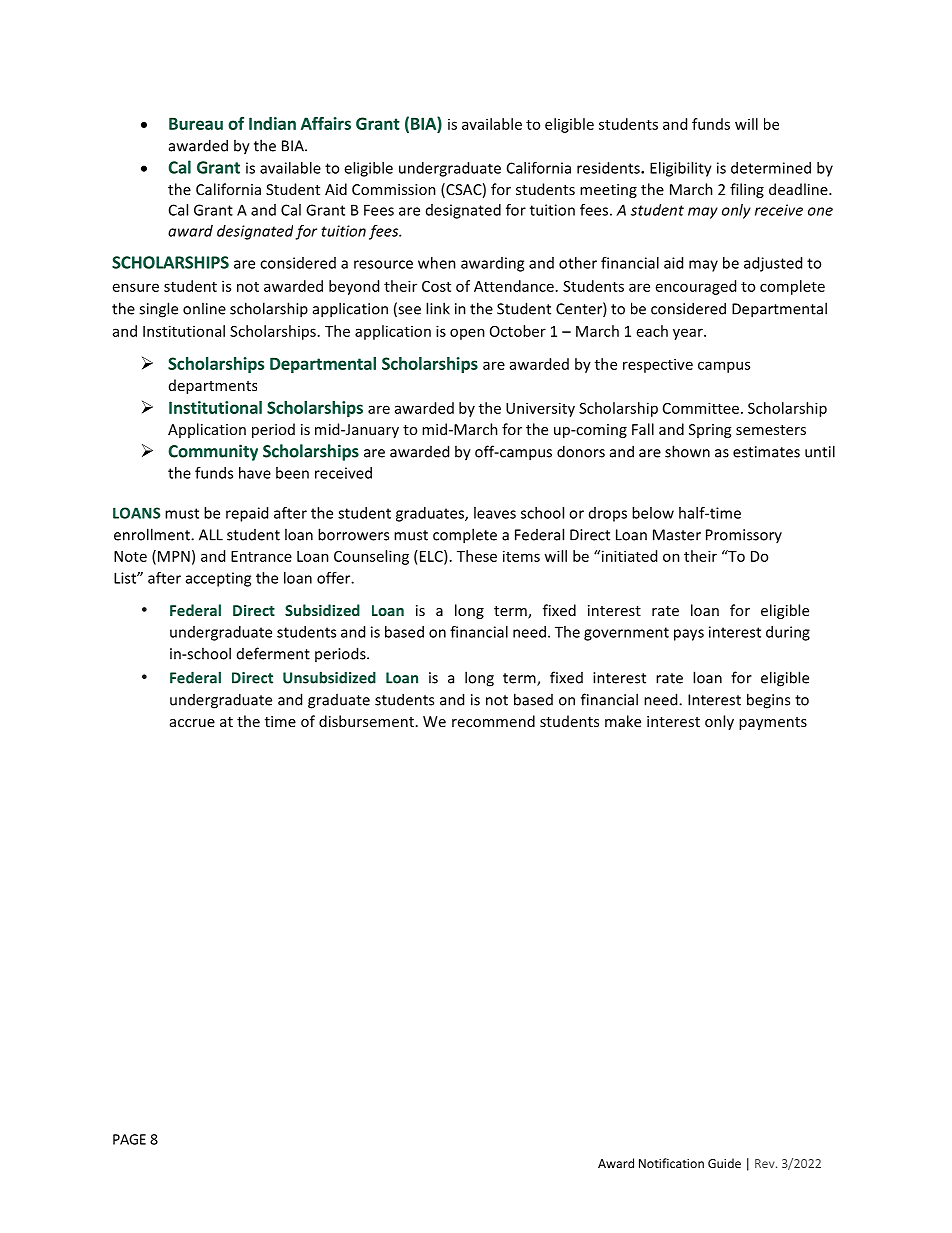 This page has width=952, height=1233. What do you see at coordinates (747, 190) in the page?
I see `filing` at bounding box center [747, 190].
